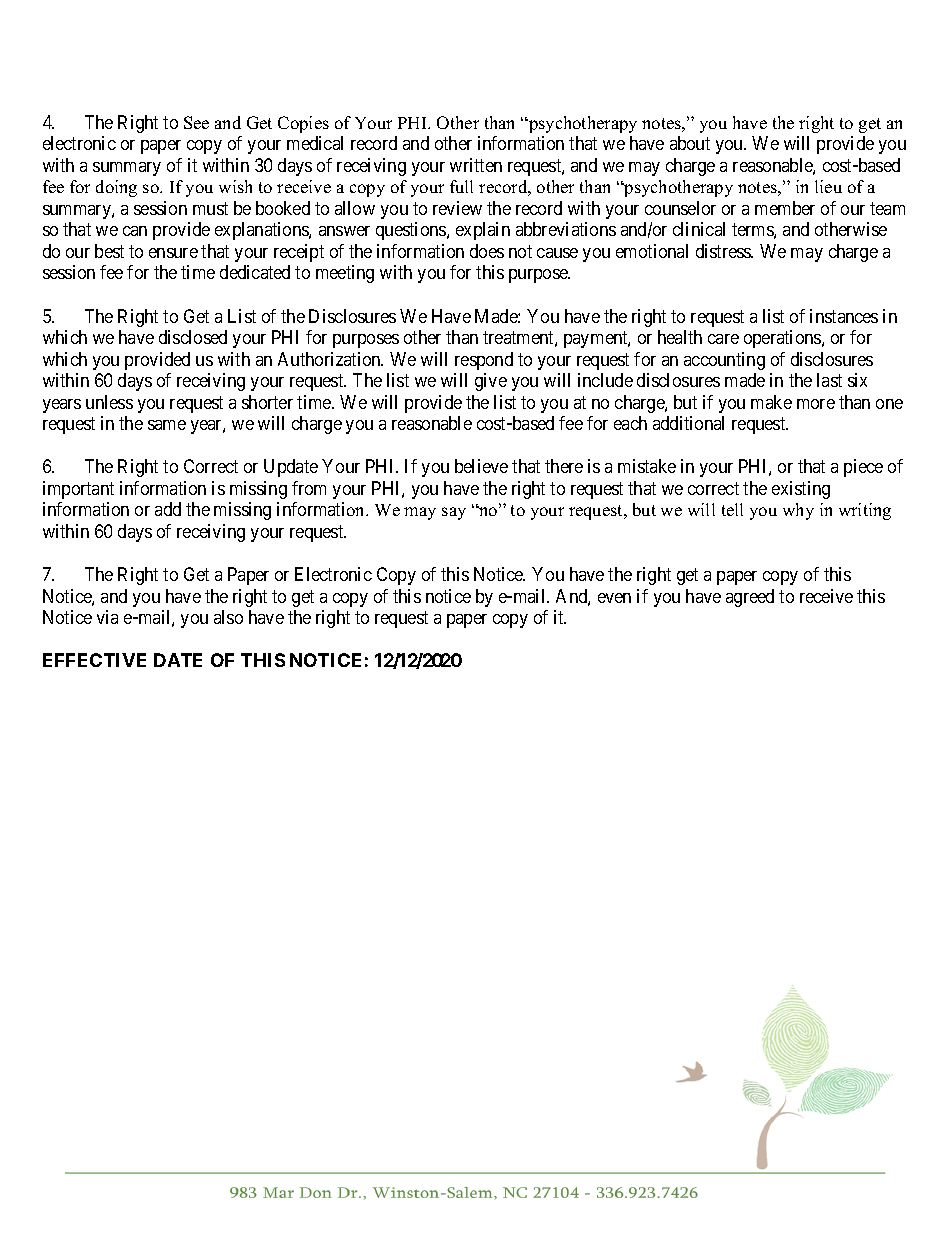 The width and height of the page is (952, 1233). I want to click on make, so click(771, 402).
